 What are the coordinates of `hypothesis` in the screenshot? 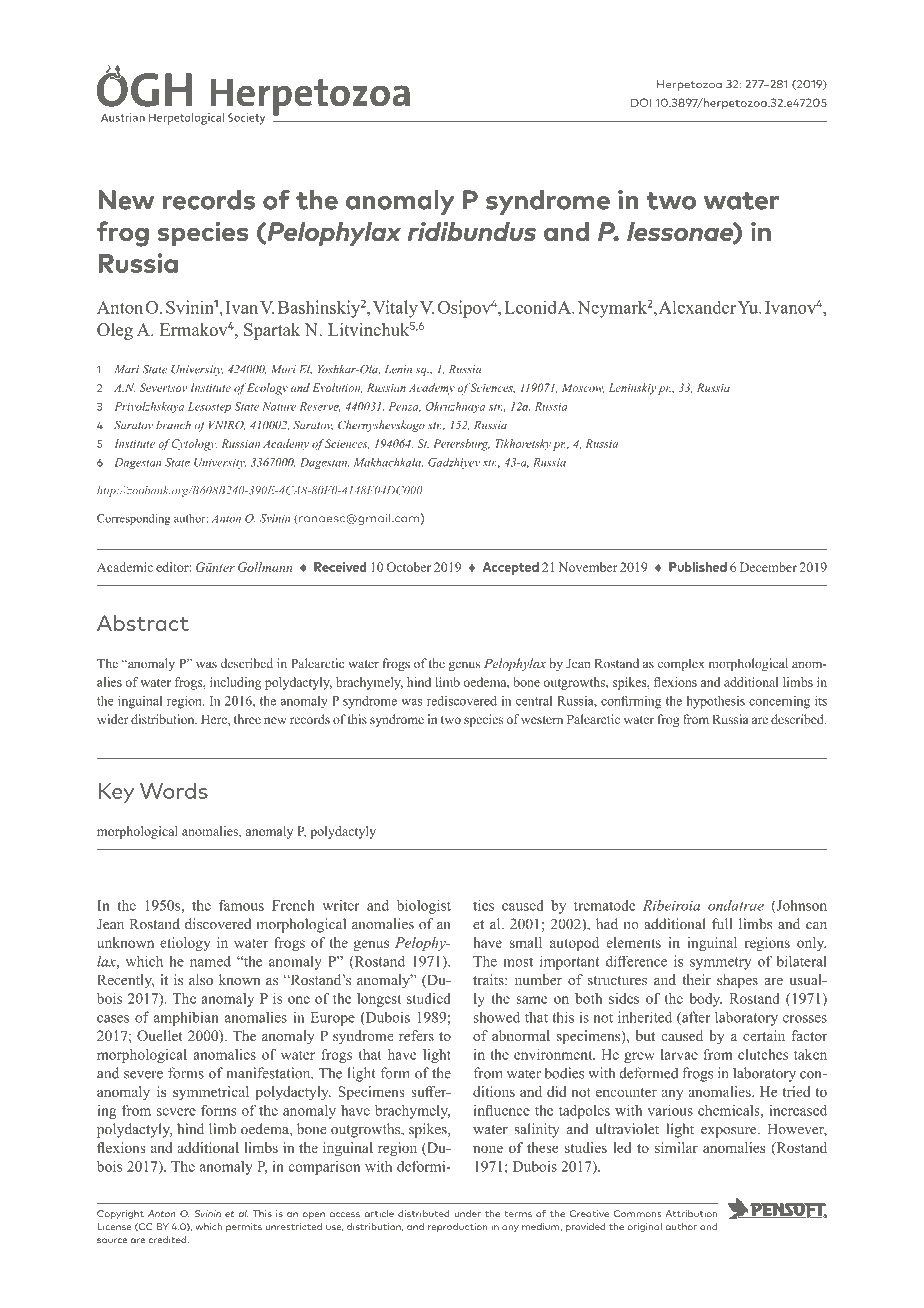 It's located at (716, 702).
